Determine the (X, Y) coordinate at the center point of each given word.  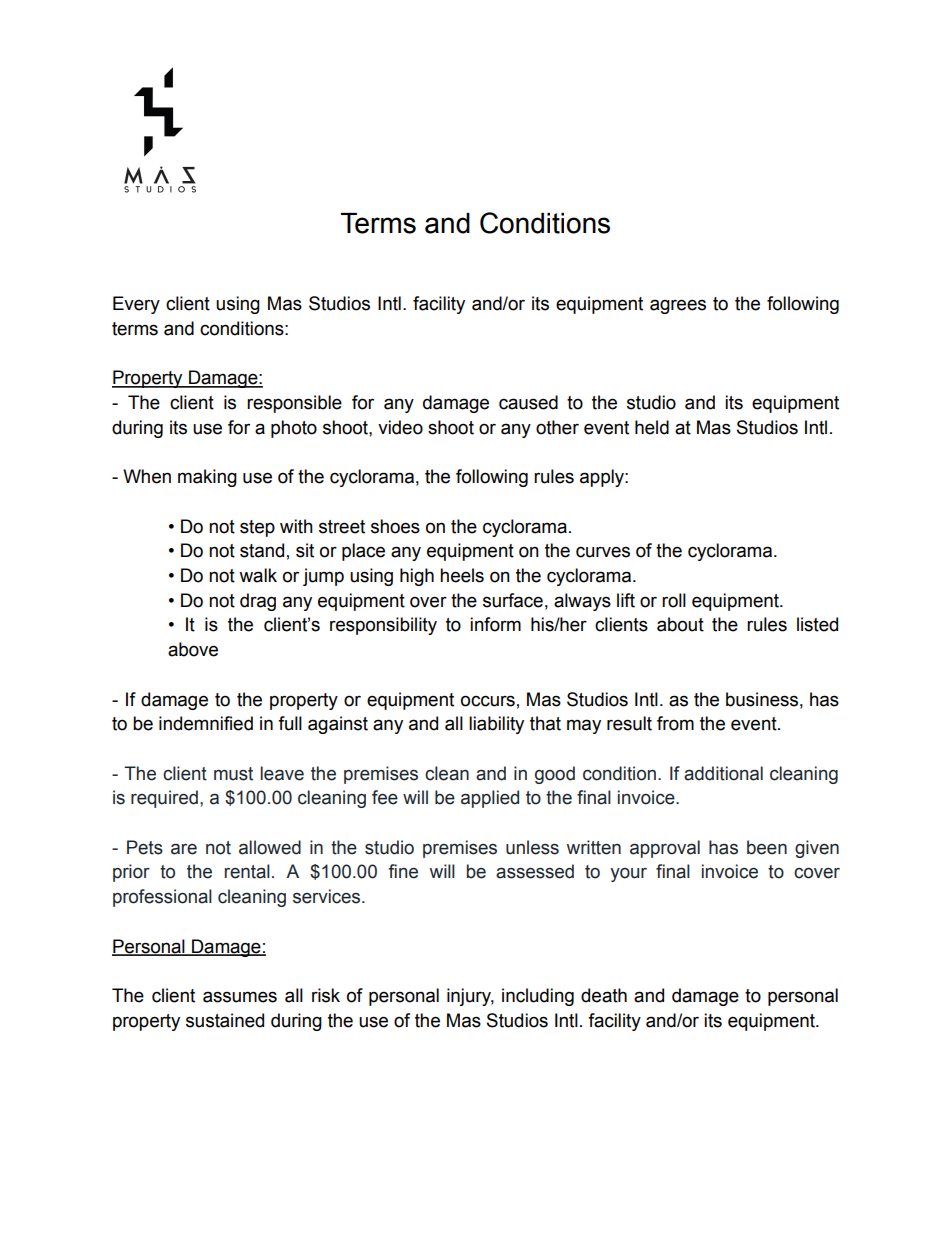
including (538, 997)
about (680, 624)
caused (528, 402)
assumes (240, 997)
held (652, 427)
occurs (488, 701)
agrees (678, 306)
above (193, 649)
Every (136, 305)
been (767, 847)
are (184, 849)
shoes (395, 526)
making (207, 478)
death (604, 995)
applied (490, 799)
